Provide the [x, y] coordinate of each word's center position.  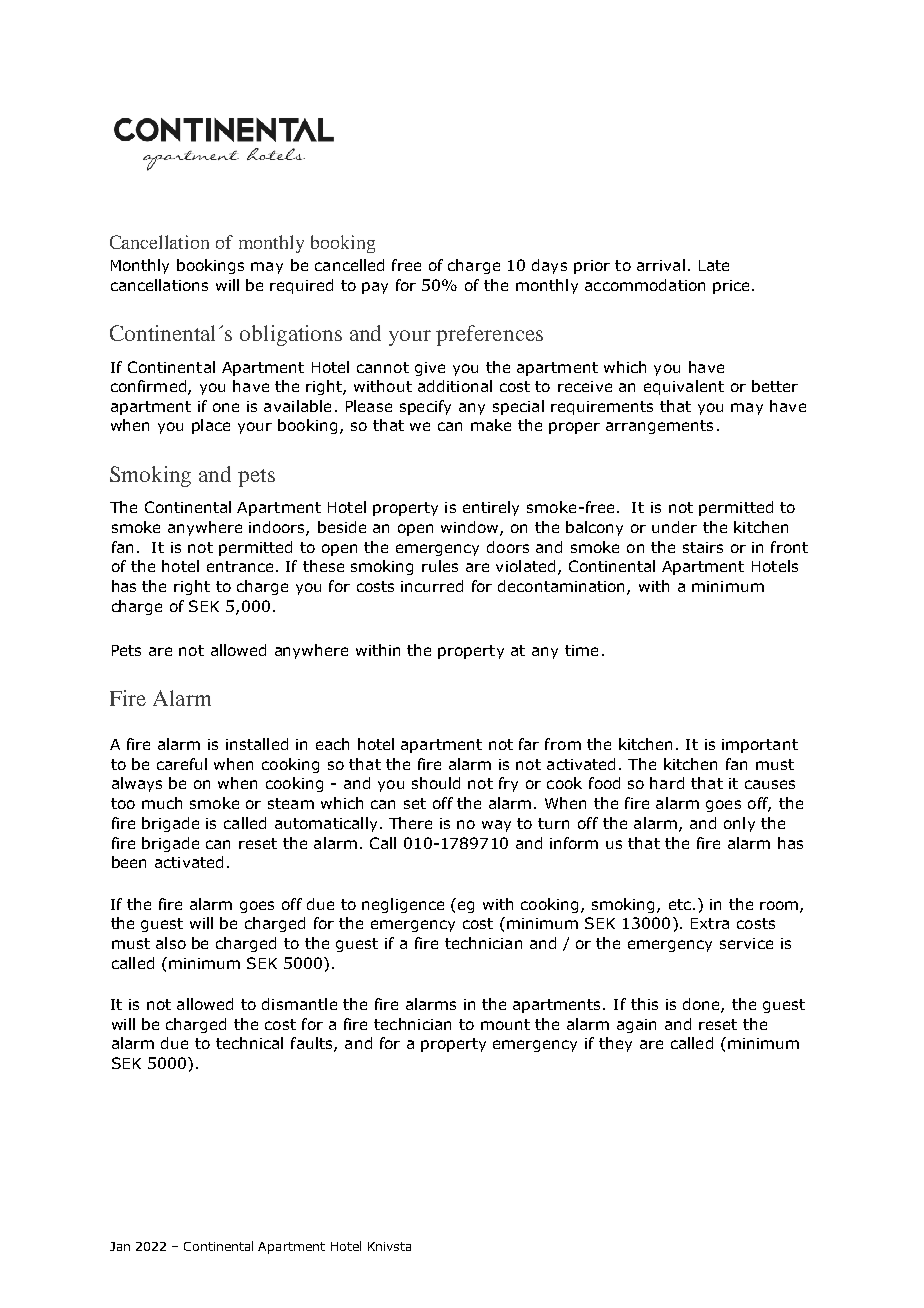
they [615, 1044]
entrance [240, 566]
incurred [432, 586]
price [731, 287]
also [171, 943]
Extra [710, 923]
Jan [120, 1246]
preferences [489, 335]
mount [505, 1024]
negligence [403, 905]
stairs [703, 547]
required [301, 286]
